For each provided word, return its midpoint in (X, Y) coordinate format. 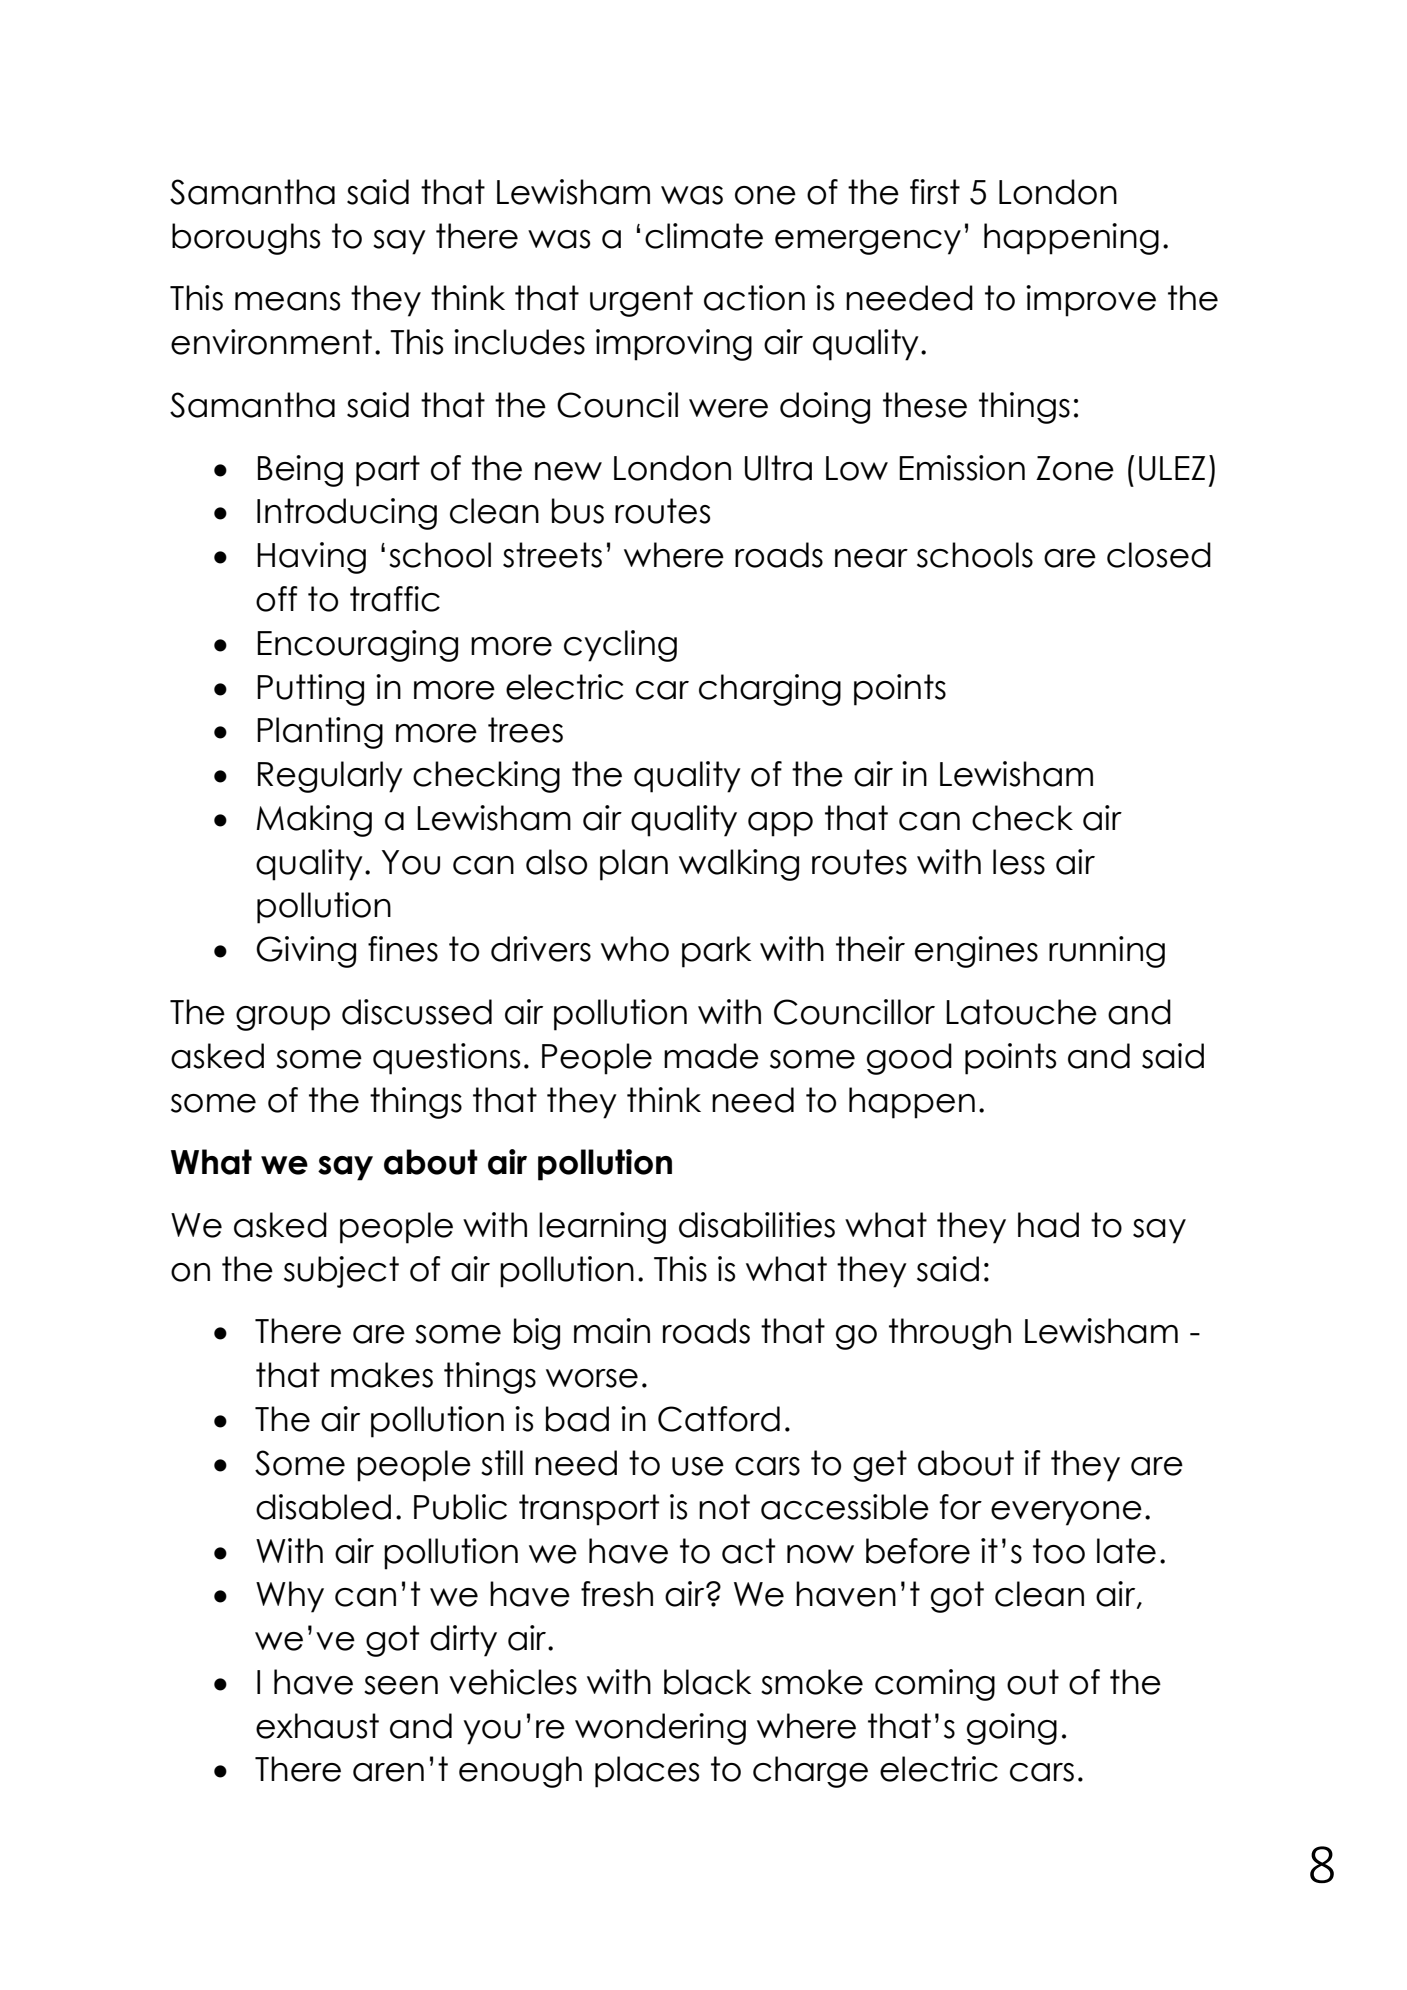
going (1012, 1729)
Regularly (330, 777)
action (754, 298)
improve (1091, 301)
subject (341, 1272)
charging (770, 690)
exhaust (317, 1726)
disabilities (757, 1225)
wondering (660, 1729)
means (287, 301)
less (1019, 862)
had (1048, 1225)
